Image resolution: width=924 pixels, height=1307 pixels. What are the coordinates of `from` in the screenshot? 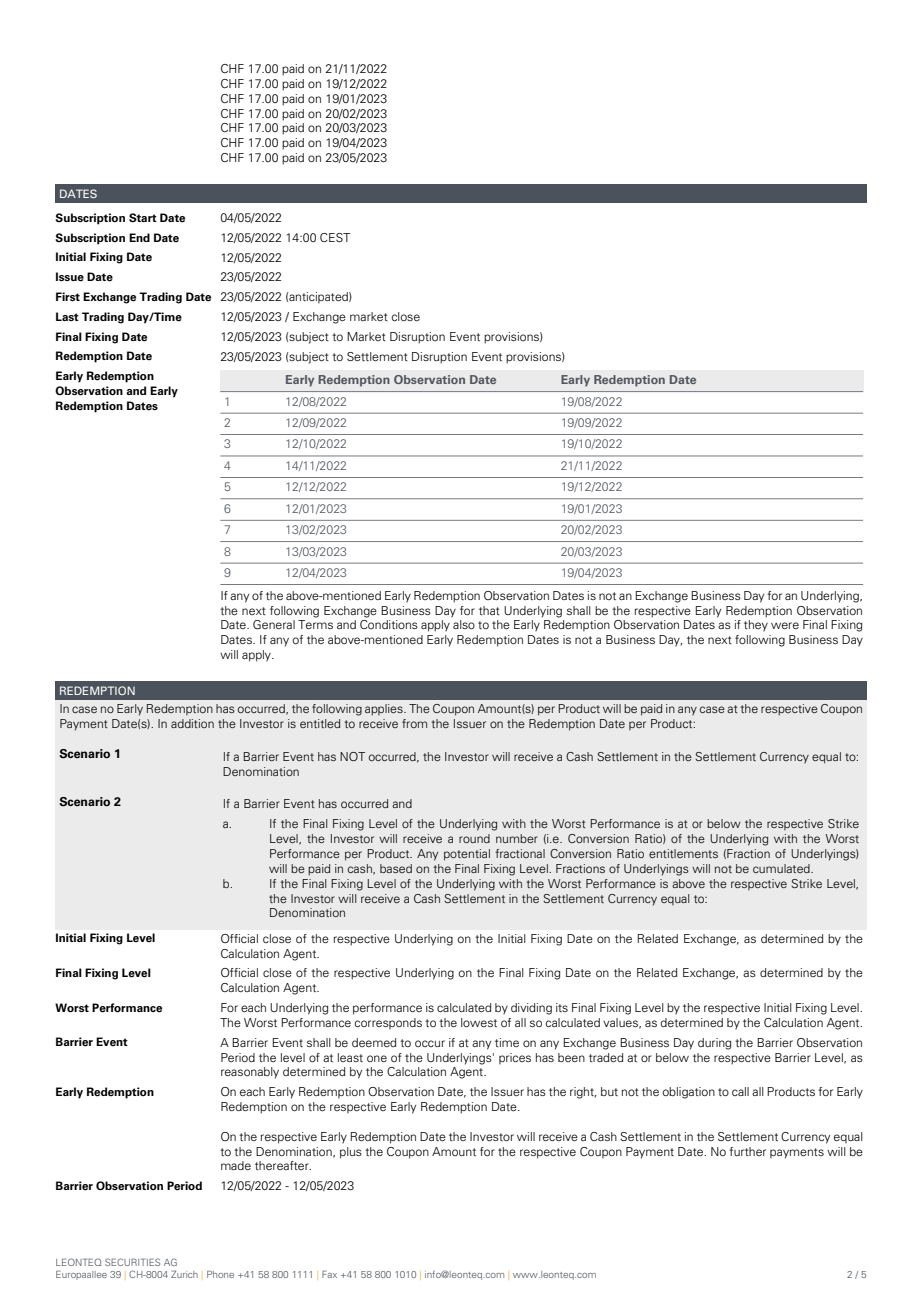 It's located at (414, 723).
